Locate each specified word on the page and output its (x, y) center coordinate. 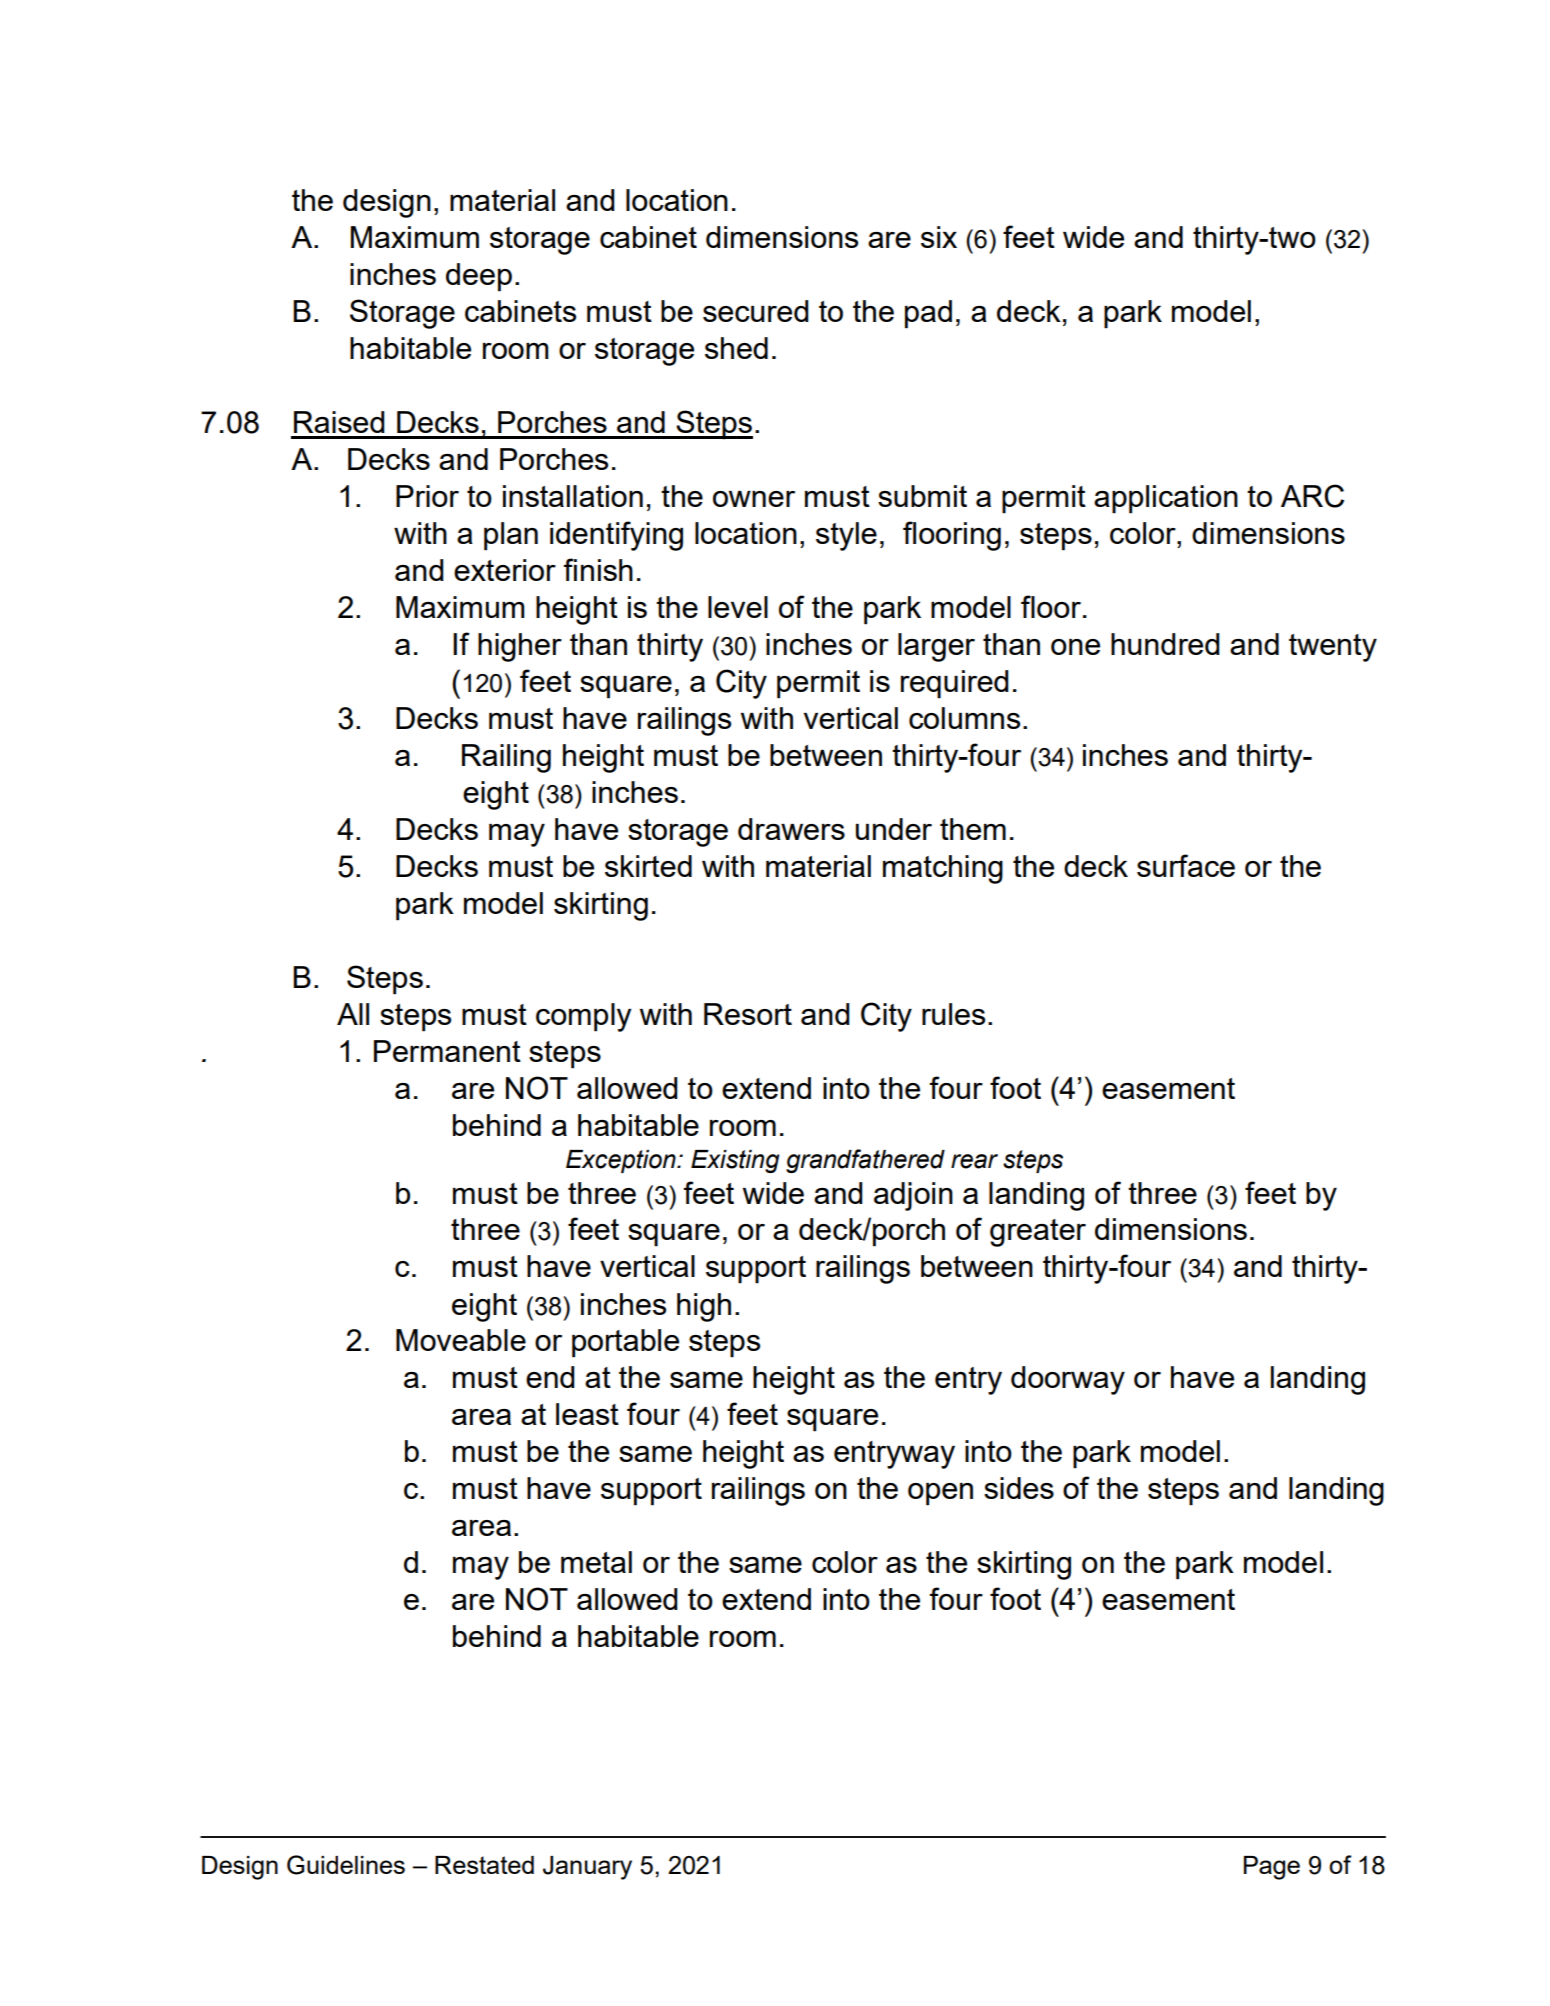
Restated (484, 1865)
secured (756, 311)
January (587, 1868)
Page (1272, 1868)
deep (479, 277)
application (1166, 499)
